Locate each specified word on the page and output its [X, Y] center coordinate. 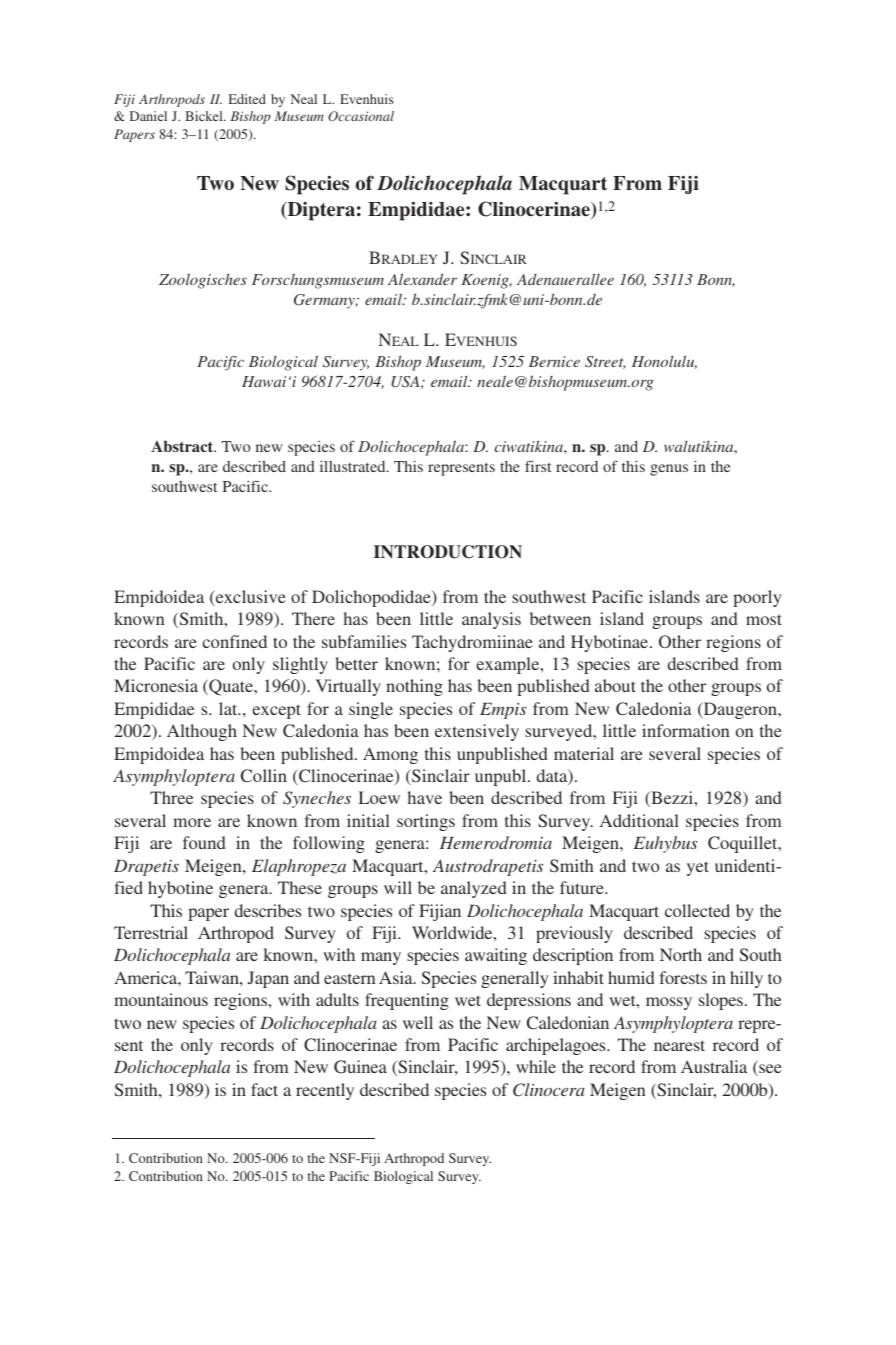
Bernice [554, 361]
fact [264, 1089]
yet [698, 868]
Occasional [361, 116]
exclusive [250, 598]
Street [605, 362]
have [425, 797]
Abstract [183, 446]
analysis [491, 620]
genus [669, 470]
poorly [757, 598]
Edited [247, 99]
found [204, 842]
